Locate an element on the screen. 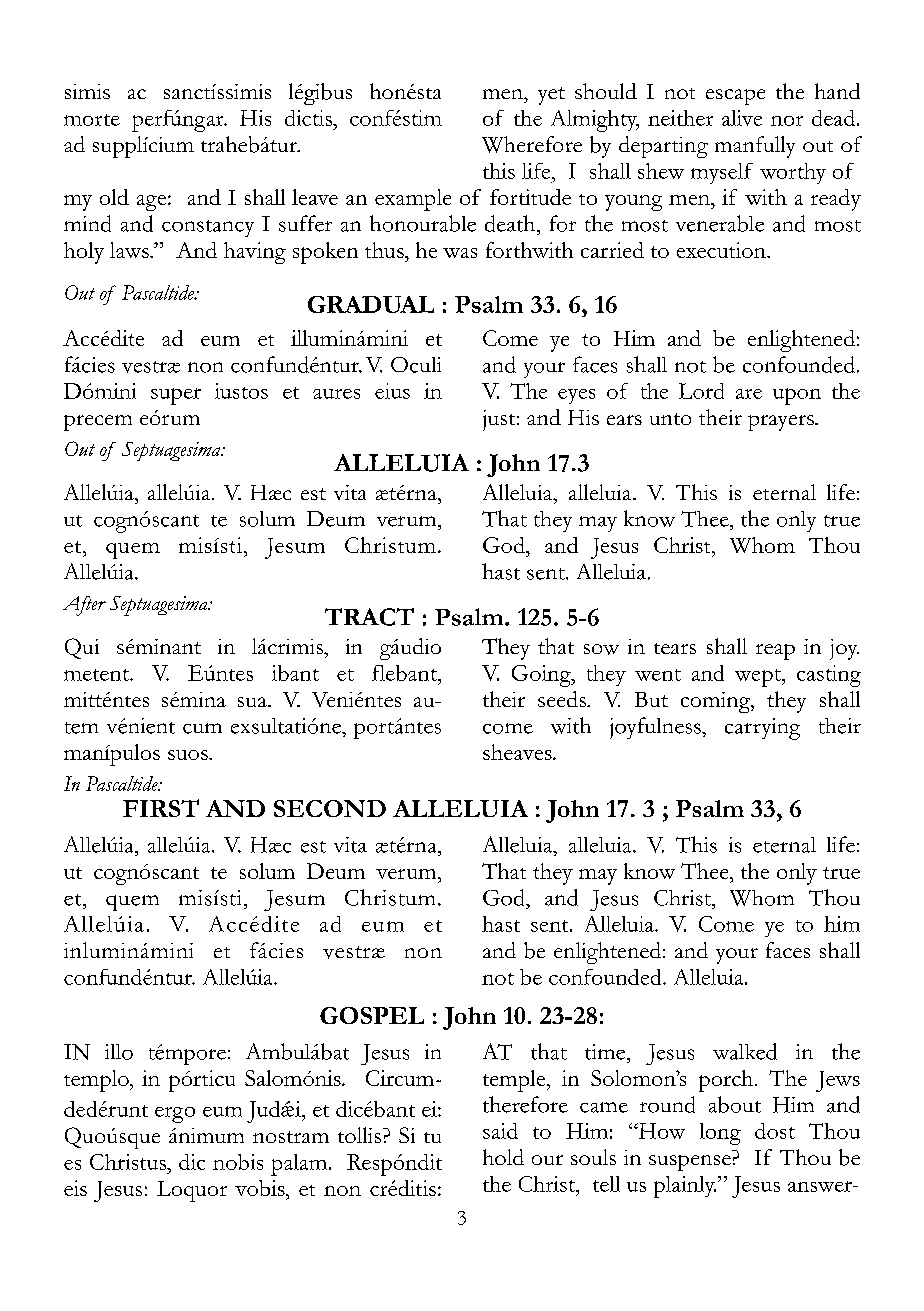  are is located at coordinates (749, 394).
